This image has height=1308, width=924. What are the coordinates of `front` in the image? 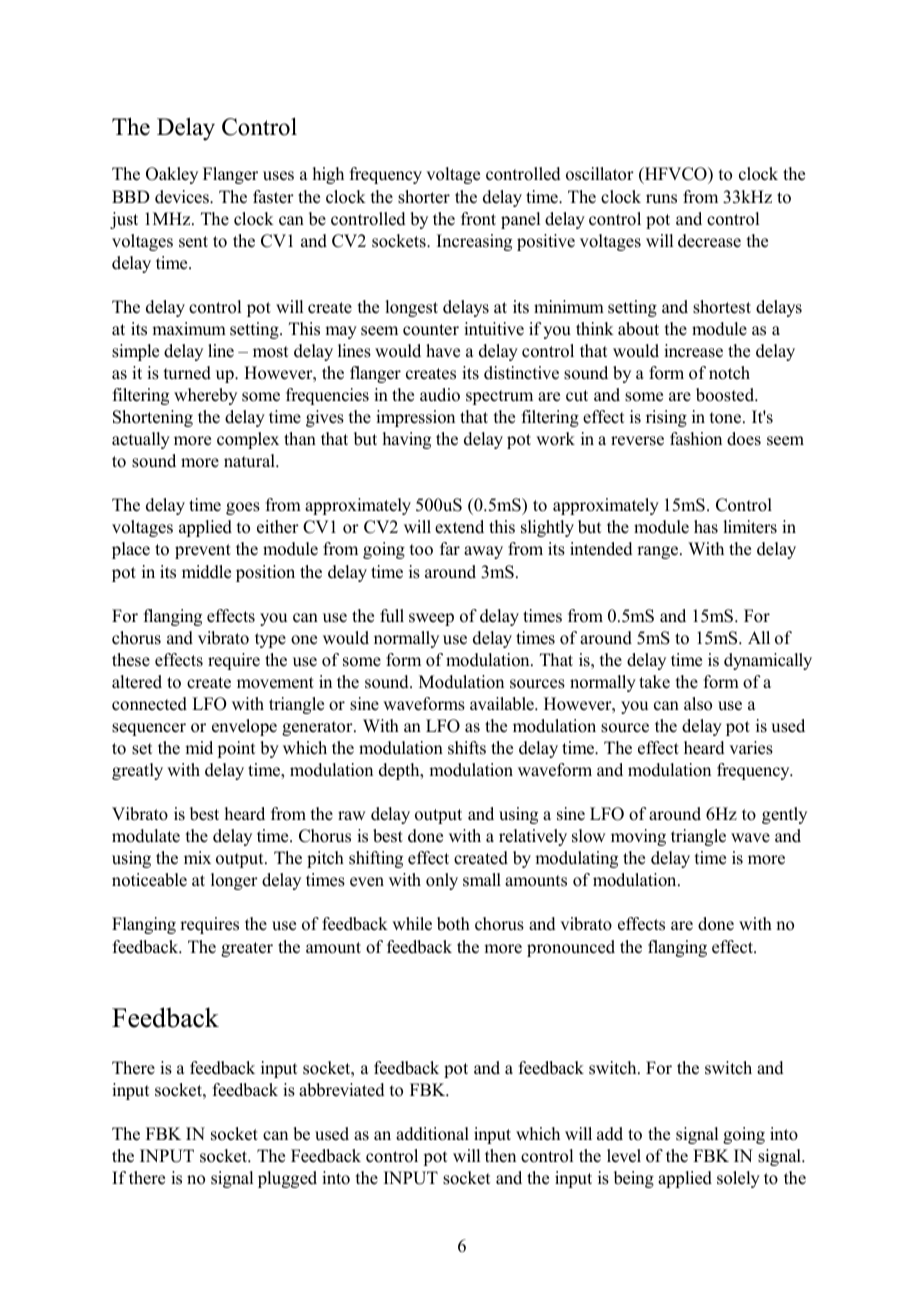 It's located at (478, 219).
